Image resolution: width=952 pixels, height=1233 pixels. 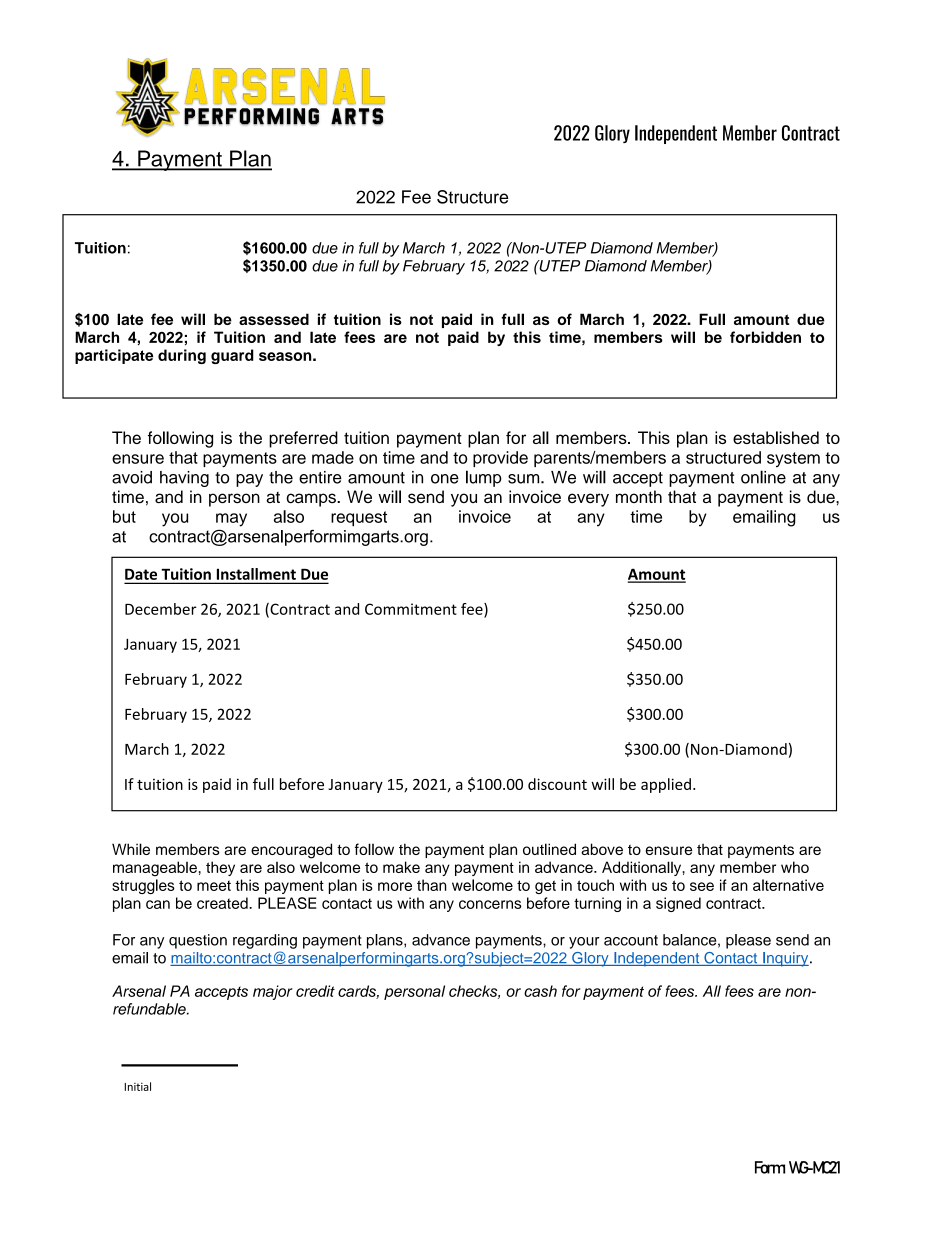 What do you see at coordinates (401, 867) in the document?
I see `make` at bounding box center [401, 867].
